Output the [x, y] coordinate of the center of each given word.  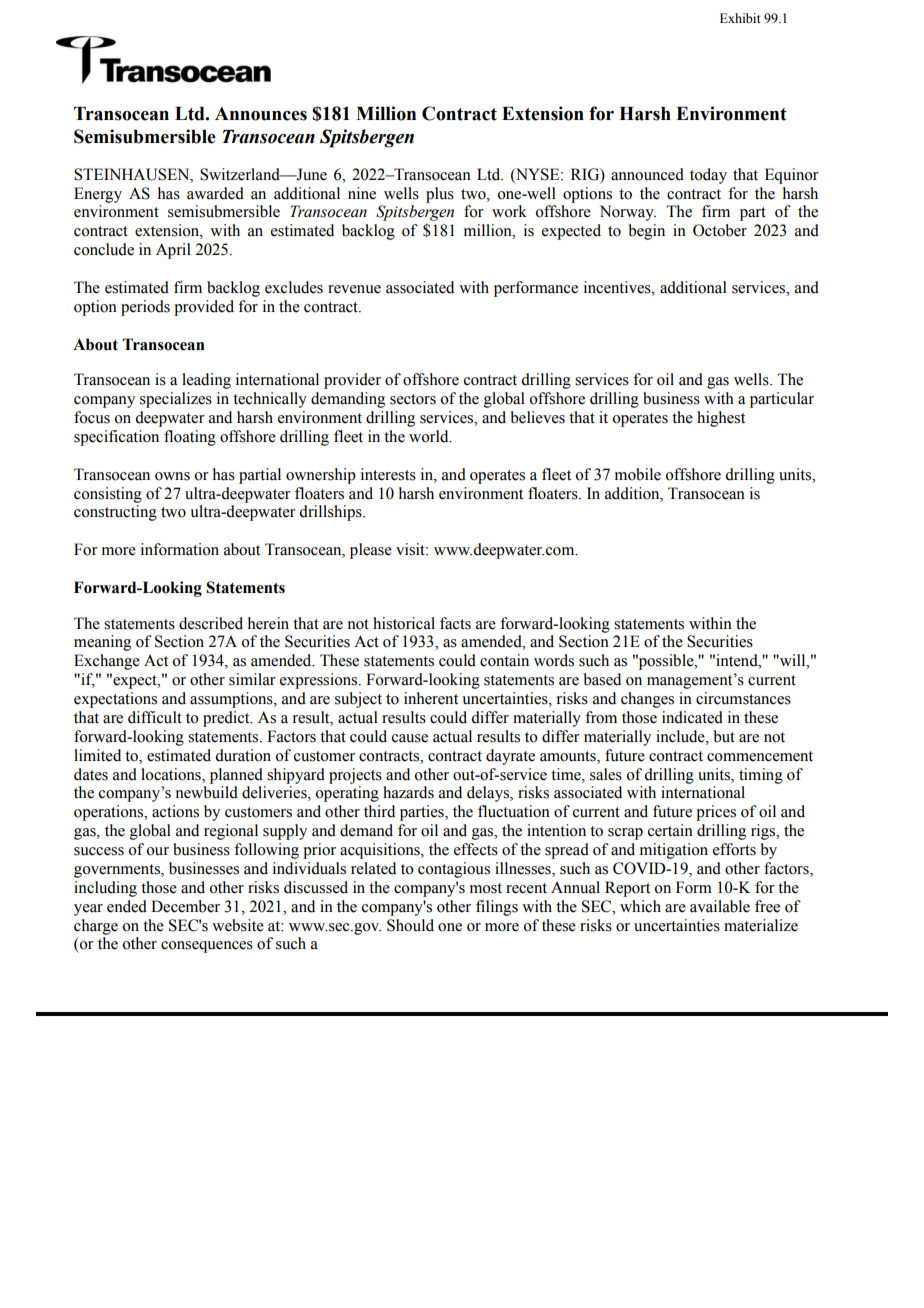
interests [388, 474]
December [185, 906]
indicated [692, 717]
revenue [354, 289]
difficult [155, 717]
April [173, 251]
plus [440, 195]
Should [410, 925]
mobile [638, 474]
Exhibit [740, 18]
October [720, 230]
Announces [261, 114]
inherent [431, 698]
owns [172, 476]
